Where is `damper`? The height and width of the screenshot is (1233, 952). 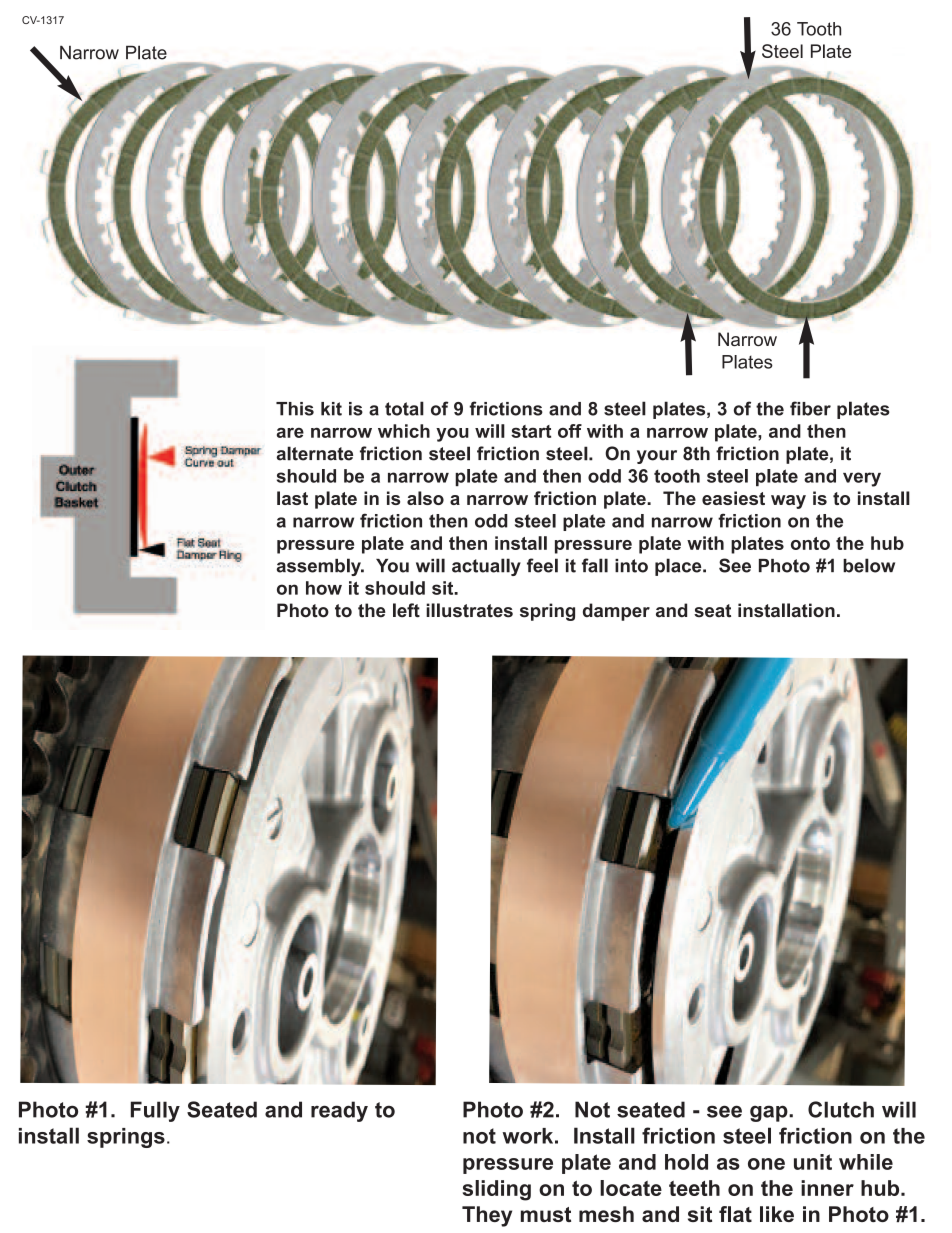 damper is located at coordinates (616, 612).
